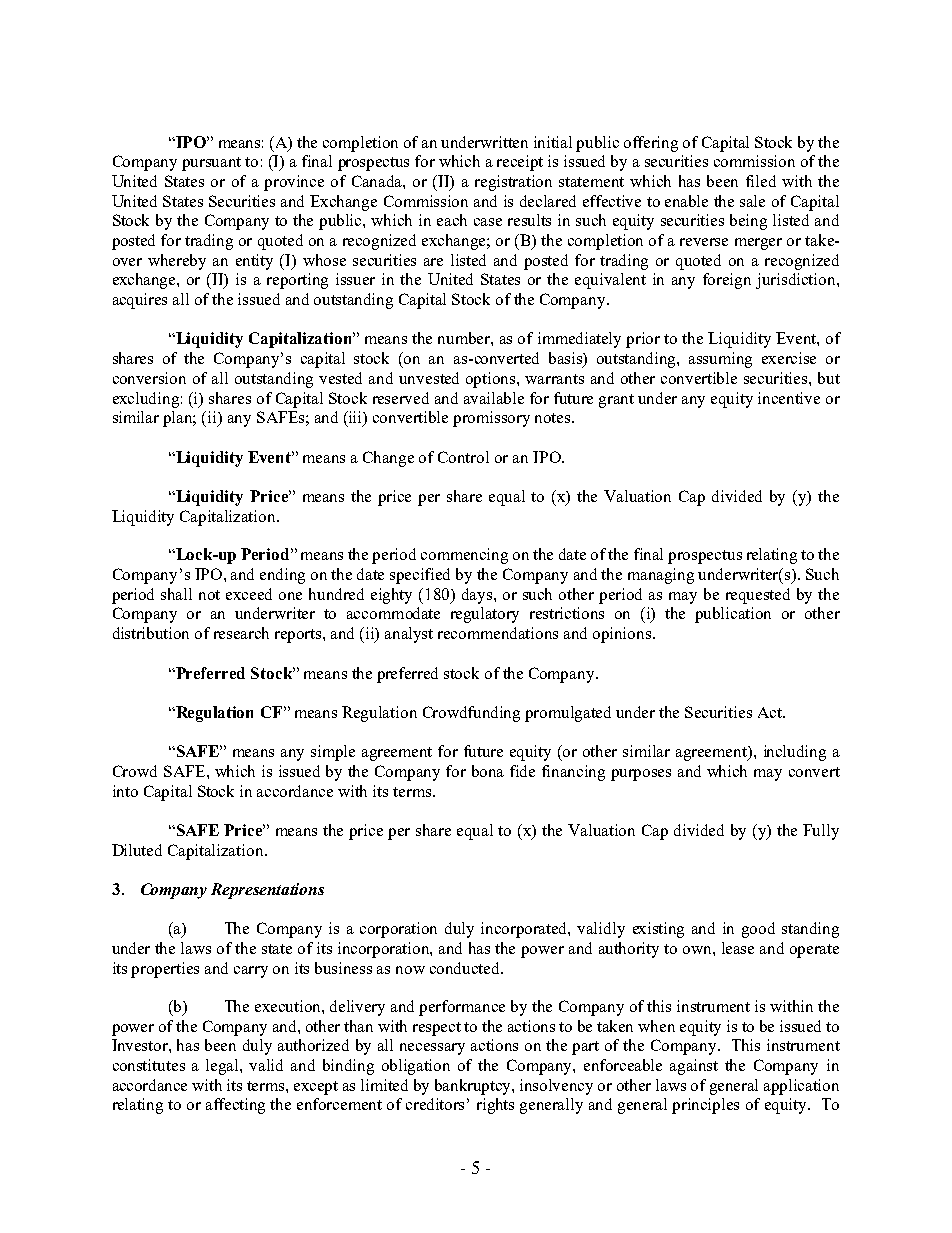 Image resolution: width=952 pixels, height=1233 pixels. I want to click on regulatory, so click(485, 615).
